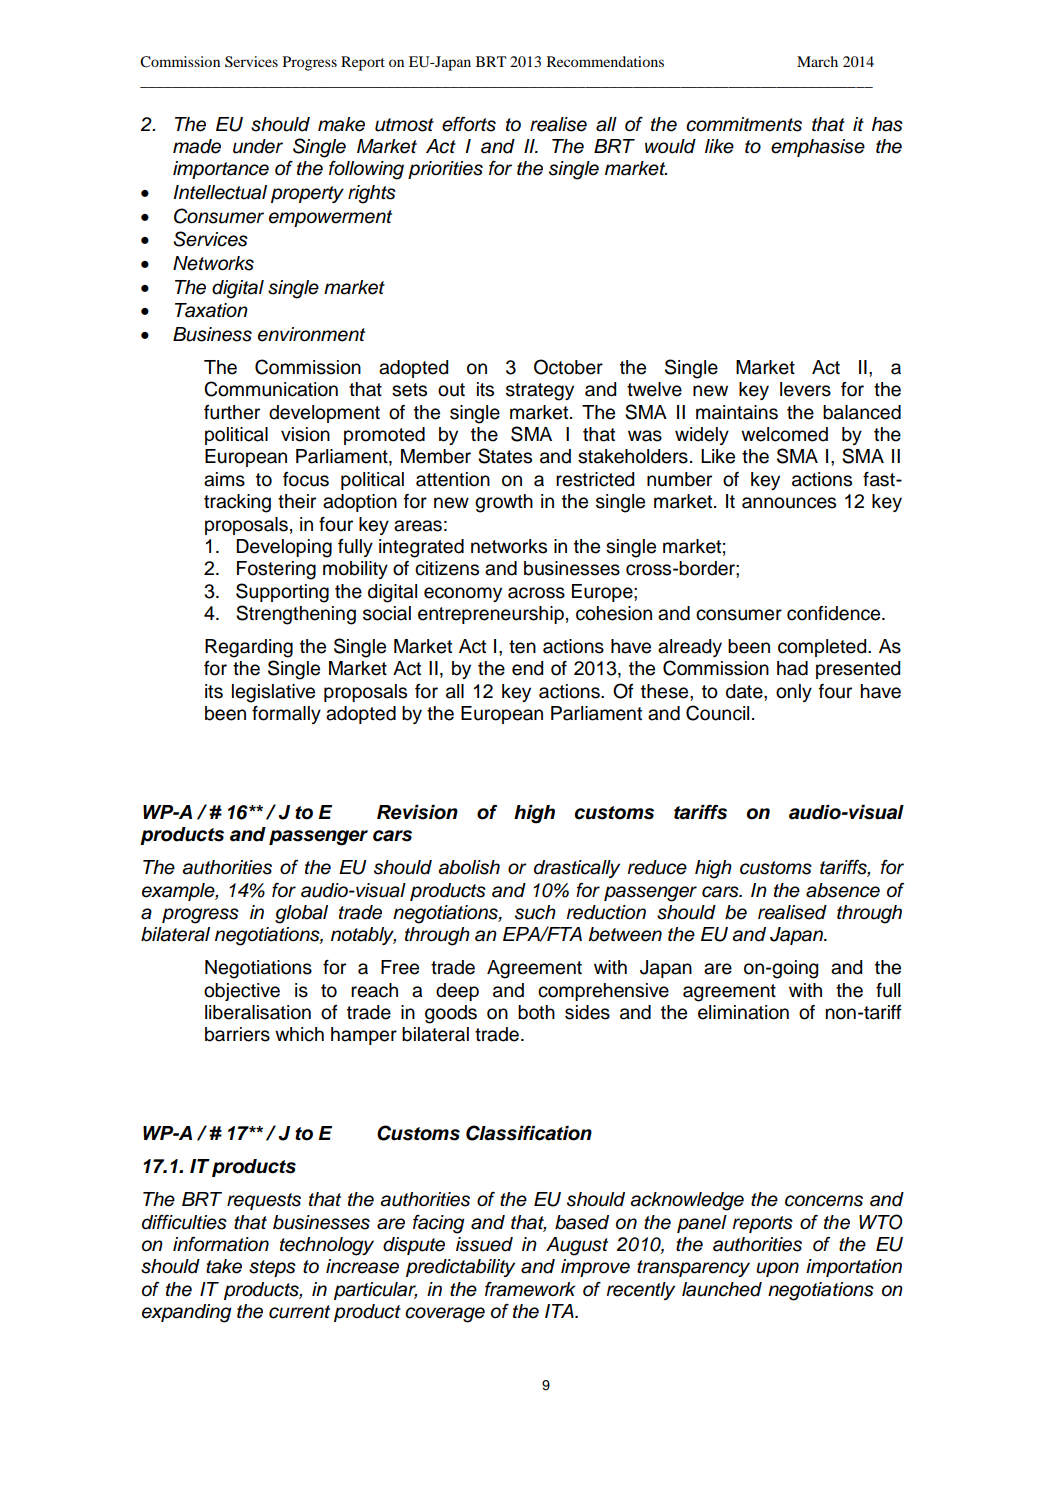 The width and height of the screenshot is (1052, 1488). I want to click on entrepreneurship, so click(491, 615).
